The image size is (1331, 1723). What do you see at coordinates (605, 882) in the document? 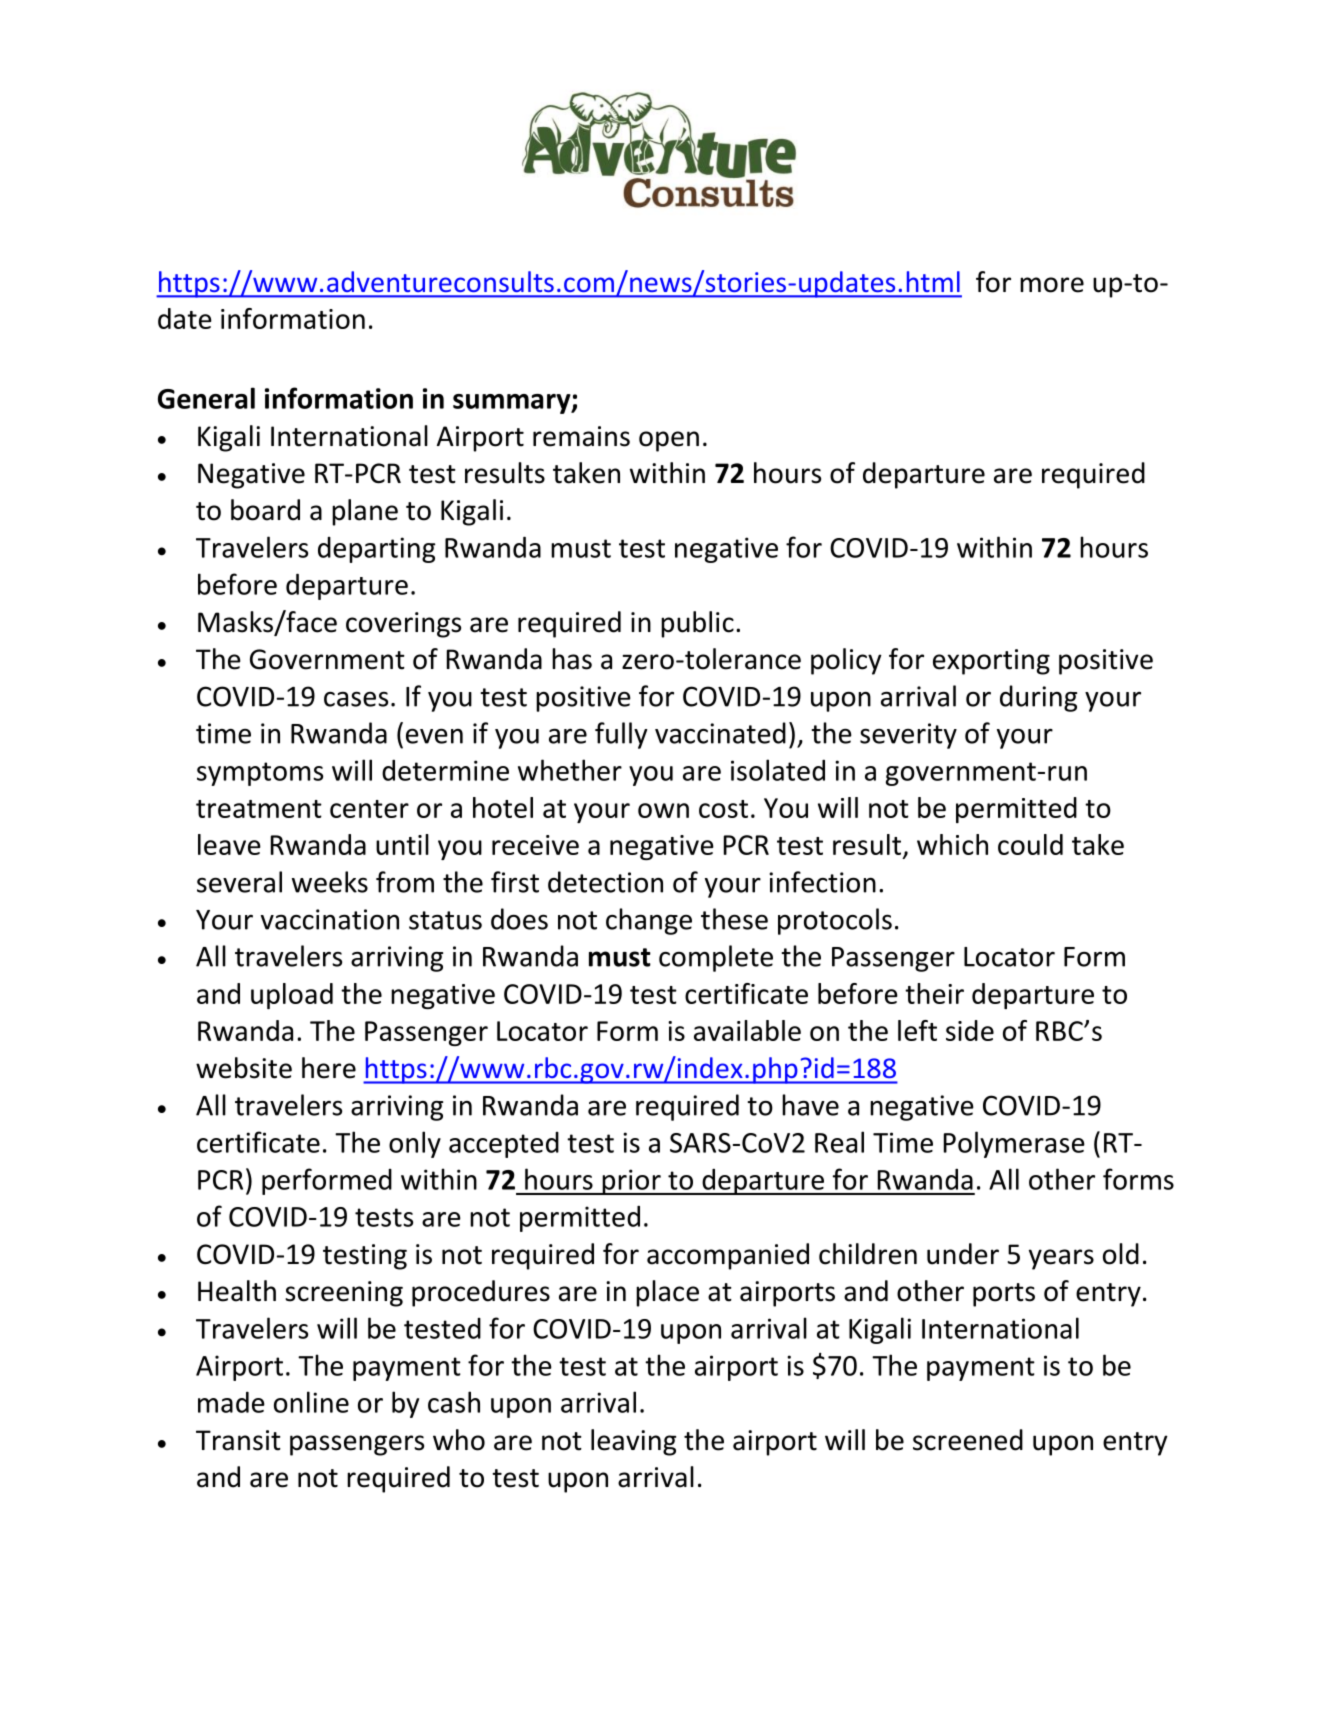
I see `detection` at bounding box center [605, 882].
